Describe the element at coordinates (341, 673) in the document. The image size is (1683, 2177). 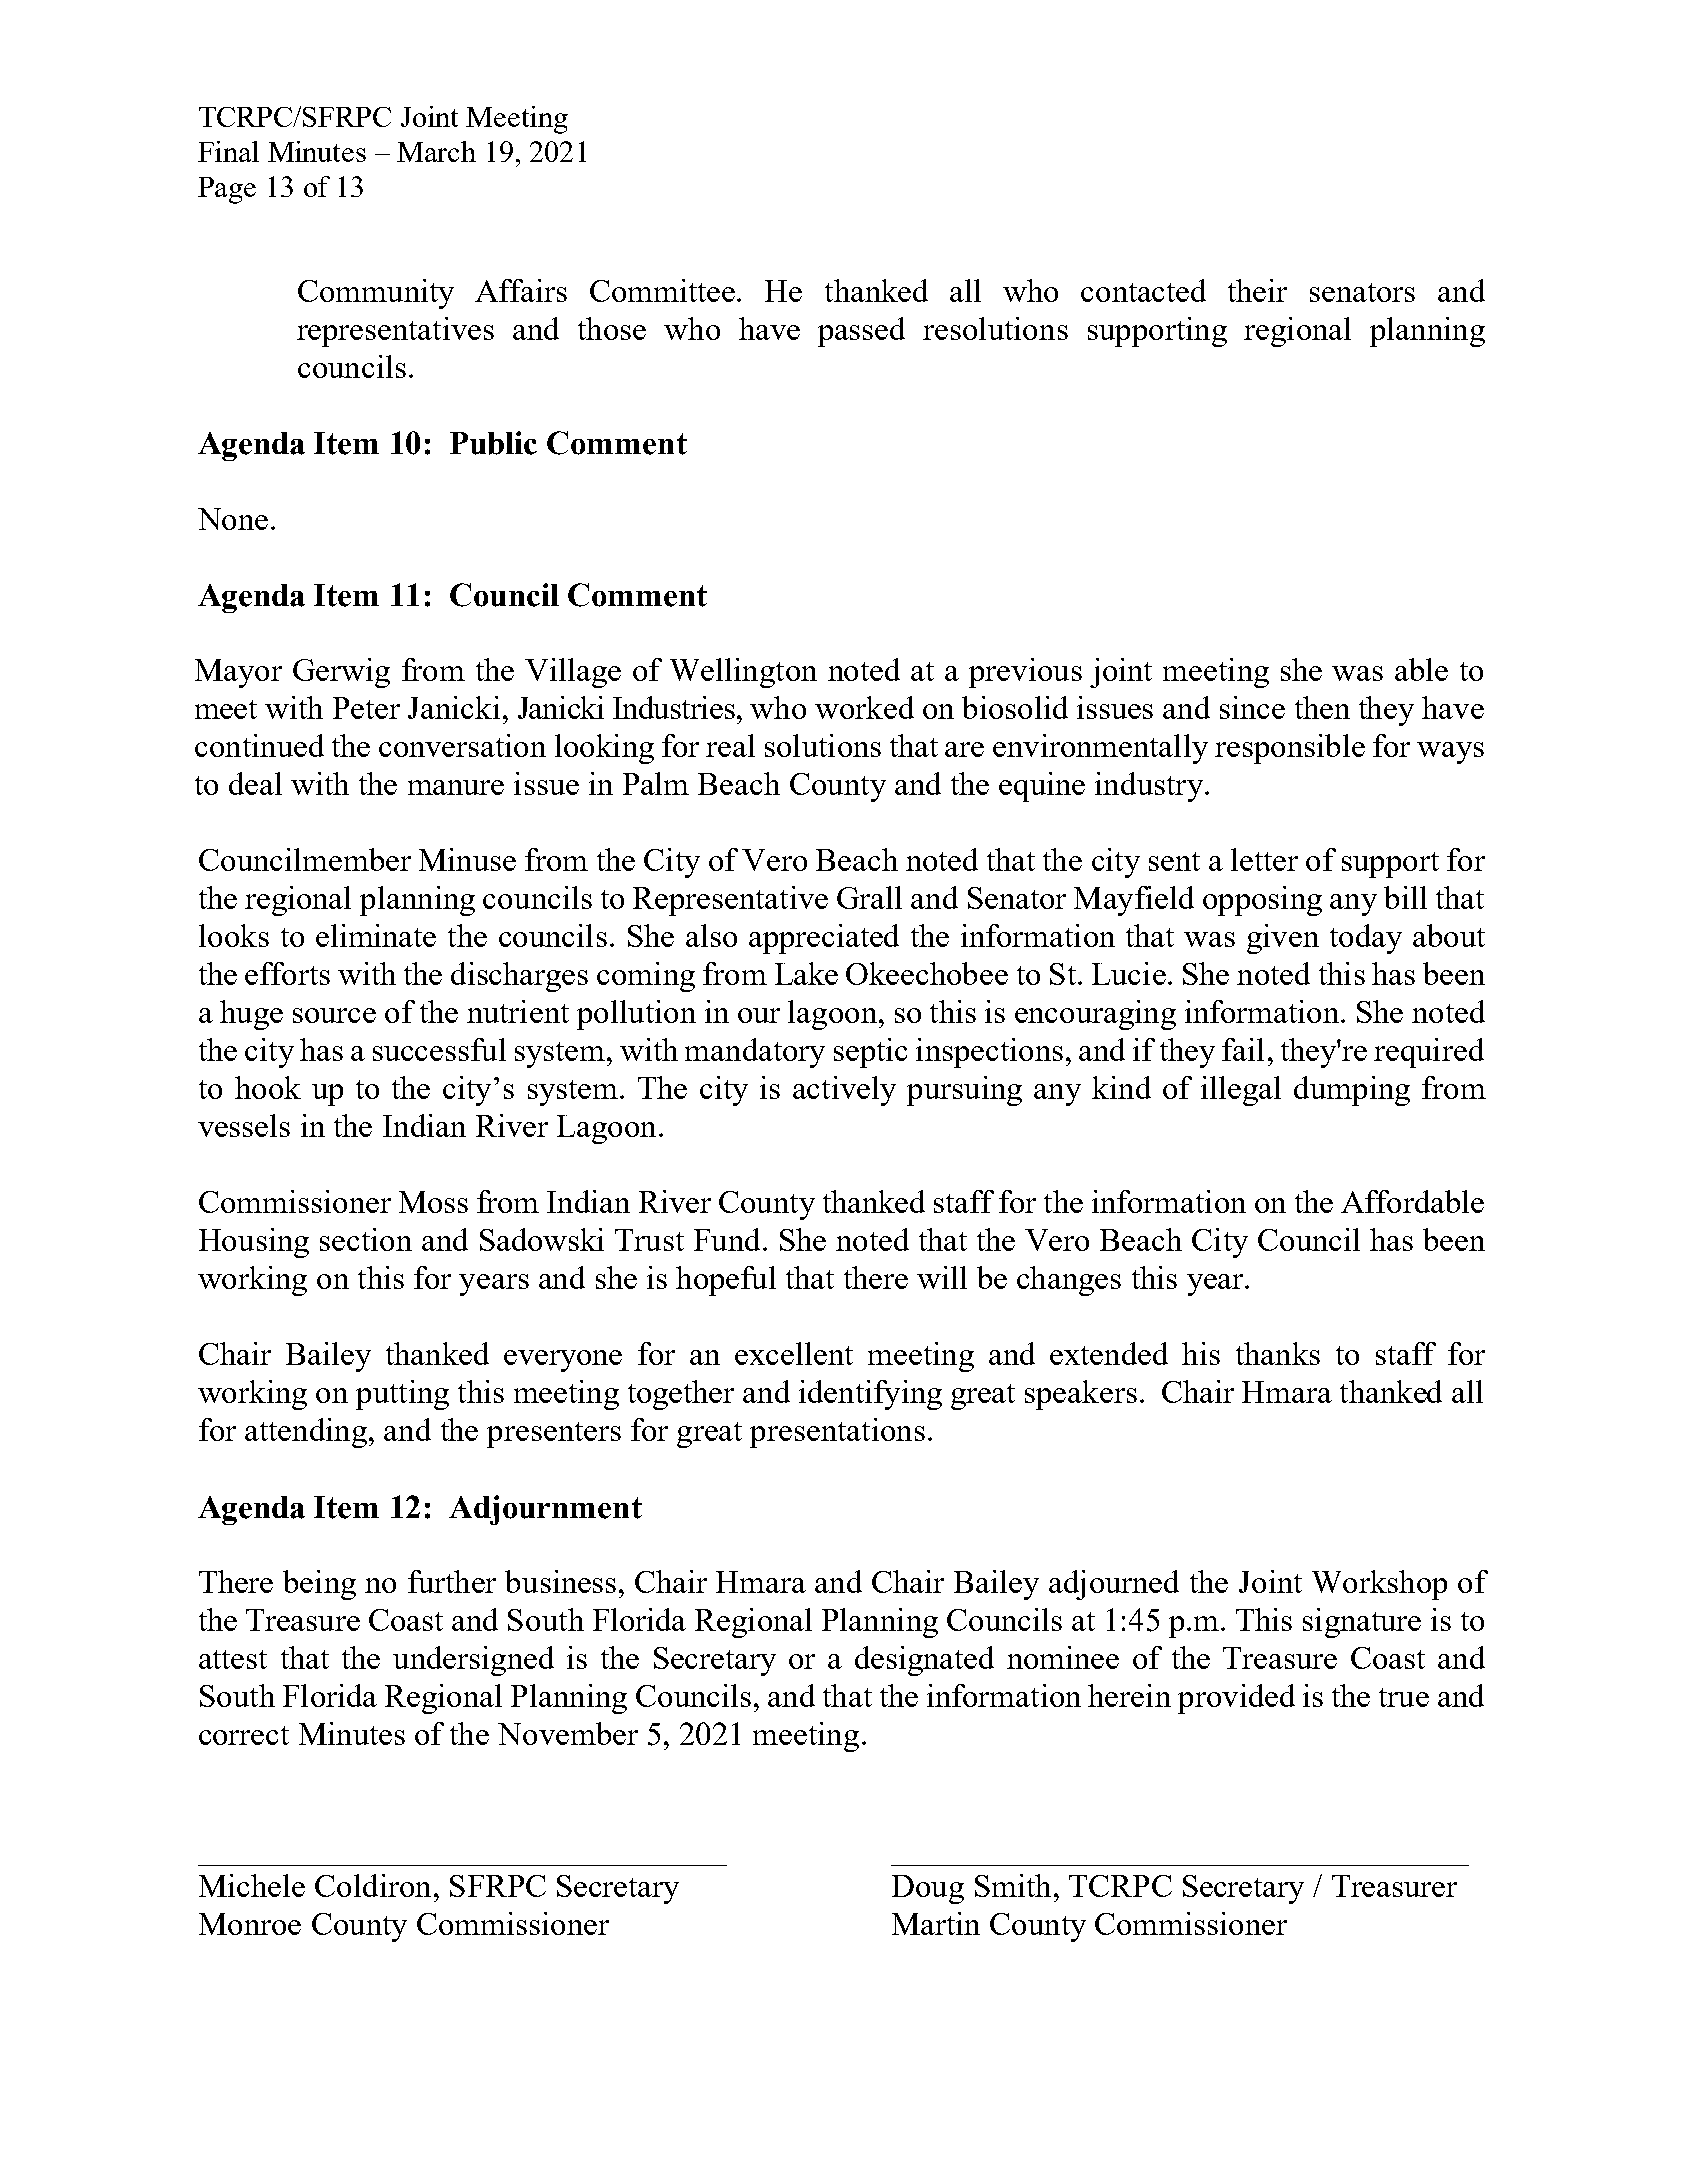
I see `Gerwig` at that location.
